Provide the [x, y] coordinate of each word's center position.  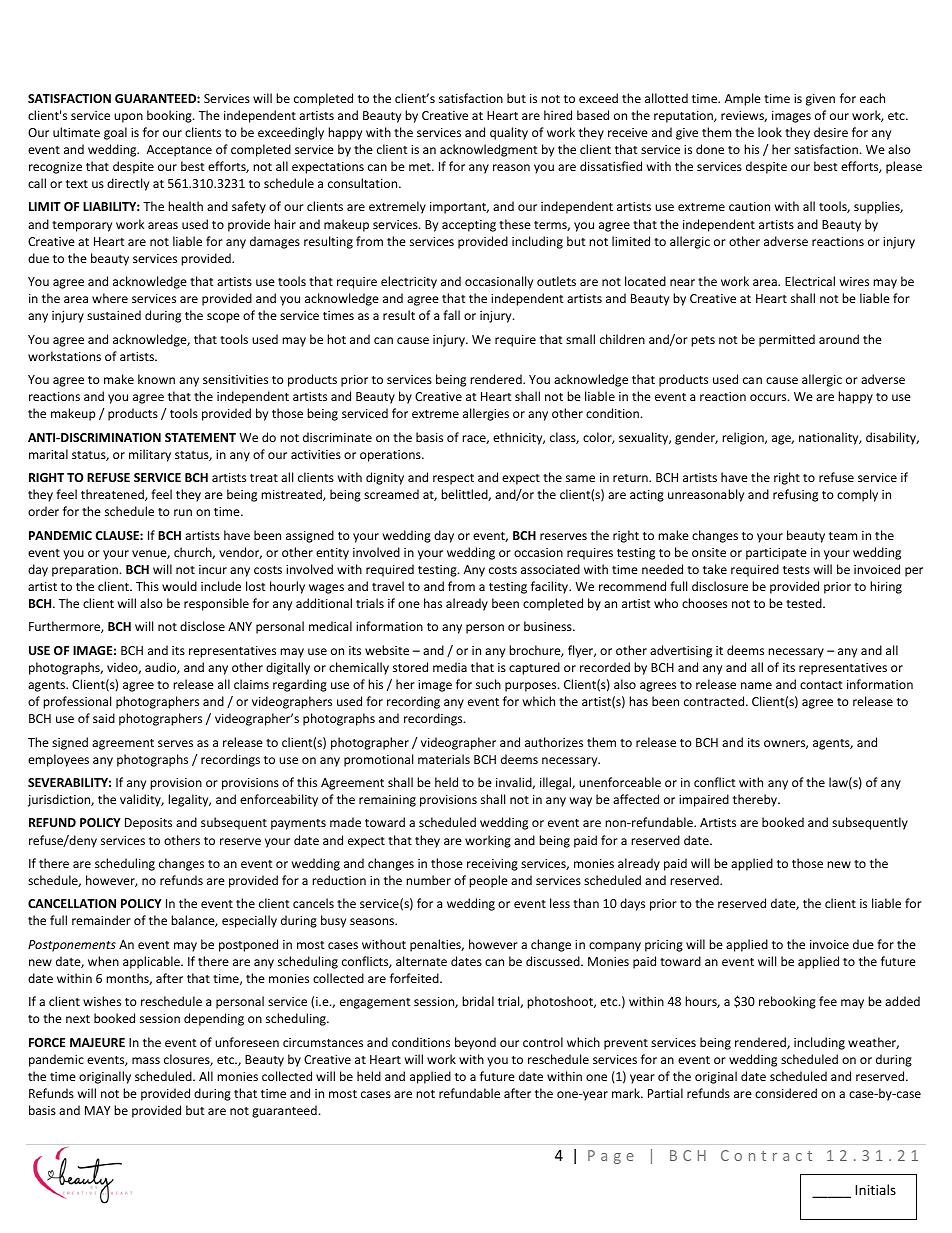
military [150, 455]
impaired [704, 800]
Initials [875, 1189]
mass [146, 1060]
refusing [795, 495]
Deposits [148, 824]
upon [128, 118]
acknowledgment [489, 150]
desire [831, 132]
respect [453, 479]
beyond [475, 1043]
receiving [492, 865]
